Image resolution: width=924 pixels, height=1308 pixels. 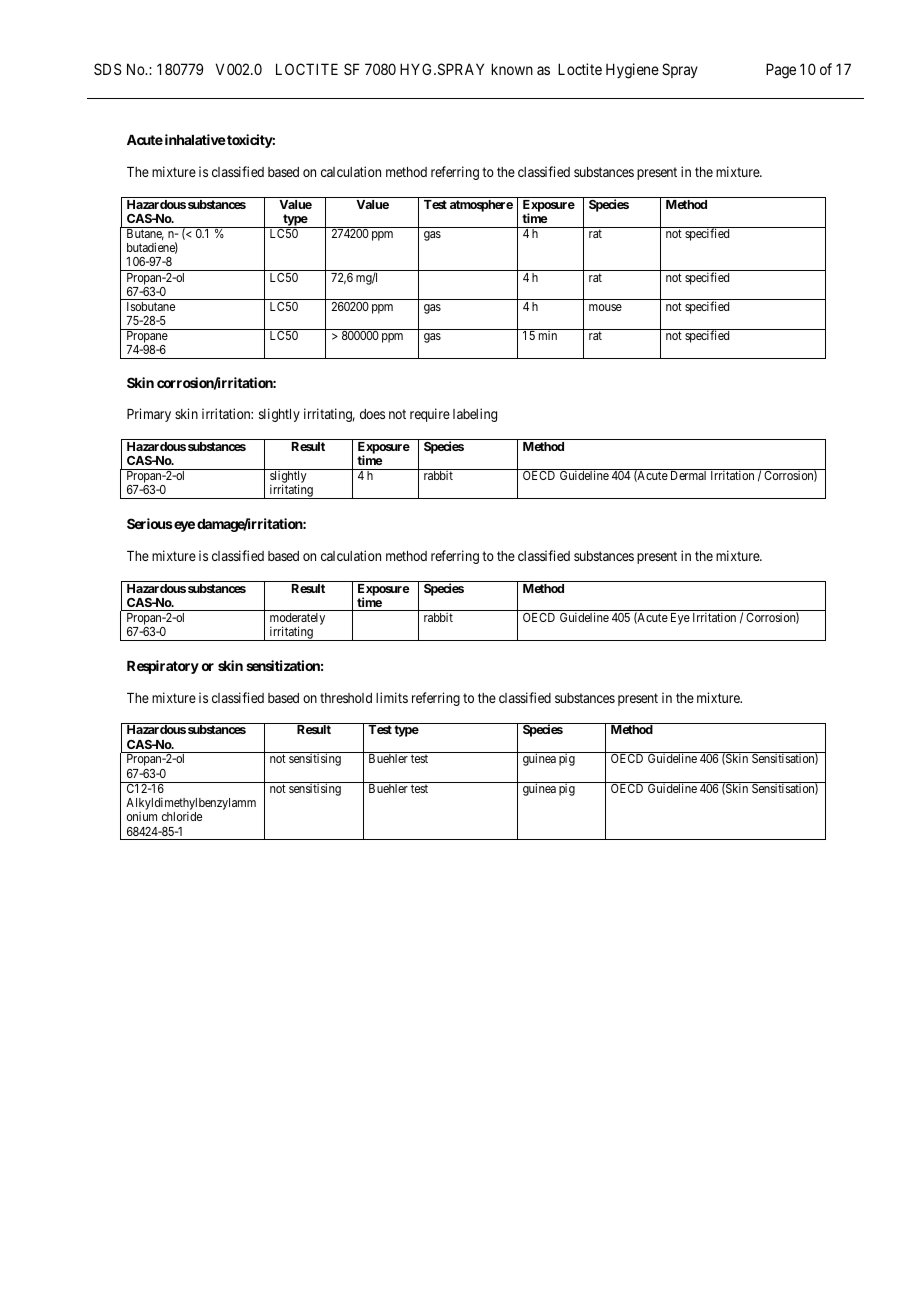 I want to click on SDS, so click(x=107, y=69).
